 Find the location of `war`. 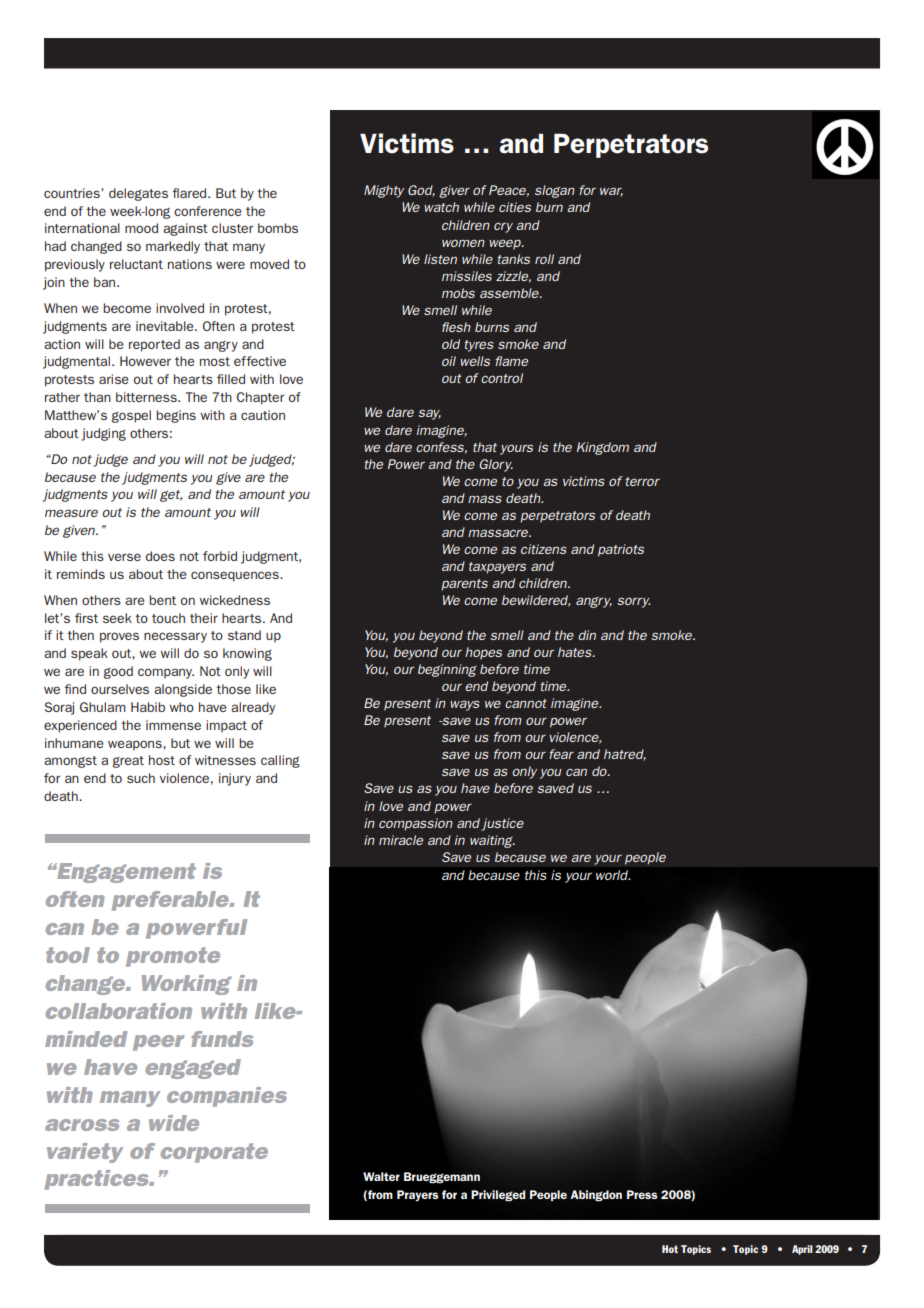

war is located at coordinates (611, 192).
